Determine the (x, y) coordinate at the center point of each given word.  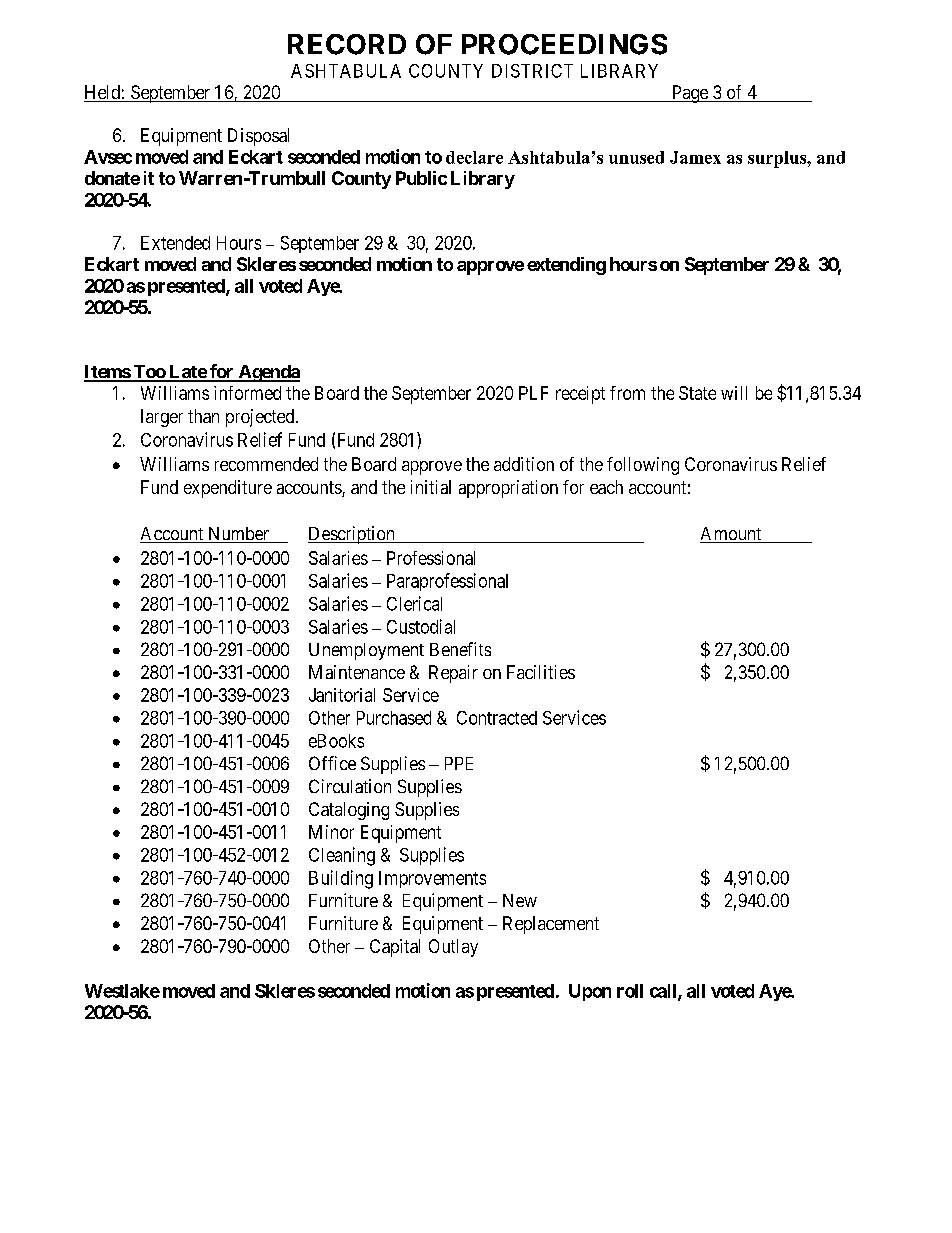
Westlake (122, 991)
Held (103, 93)
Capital (395, 948)
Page (689, 94)
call (664, 992)
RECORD (347, 44)
